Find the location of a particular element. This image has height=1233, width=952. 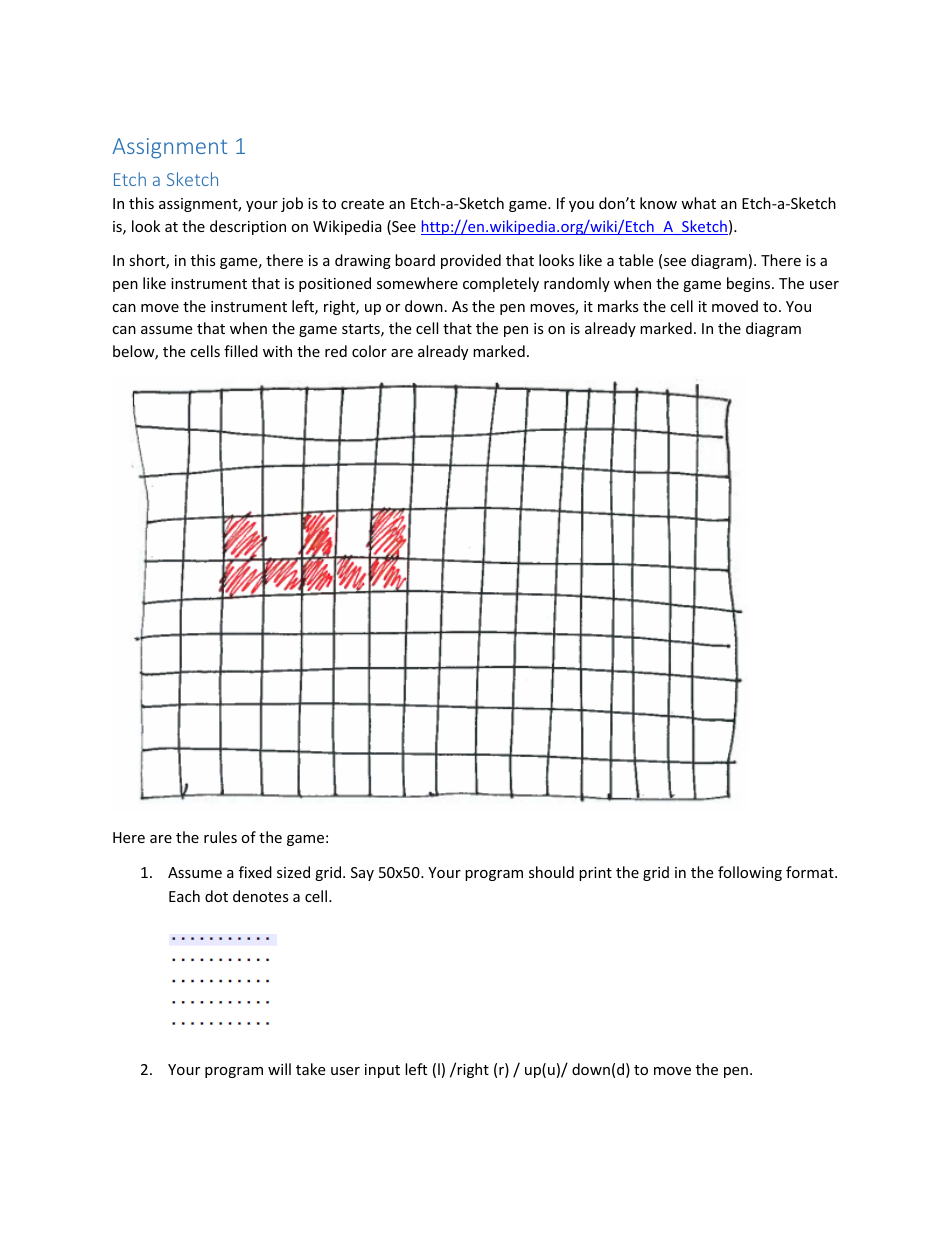

rules is located at coordinates (220, 837).
